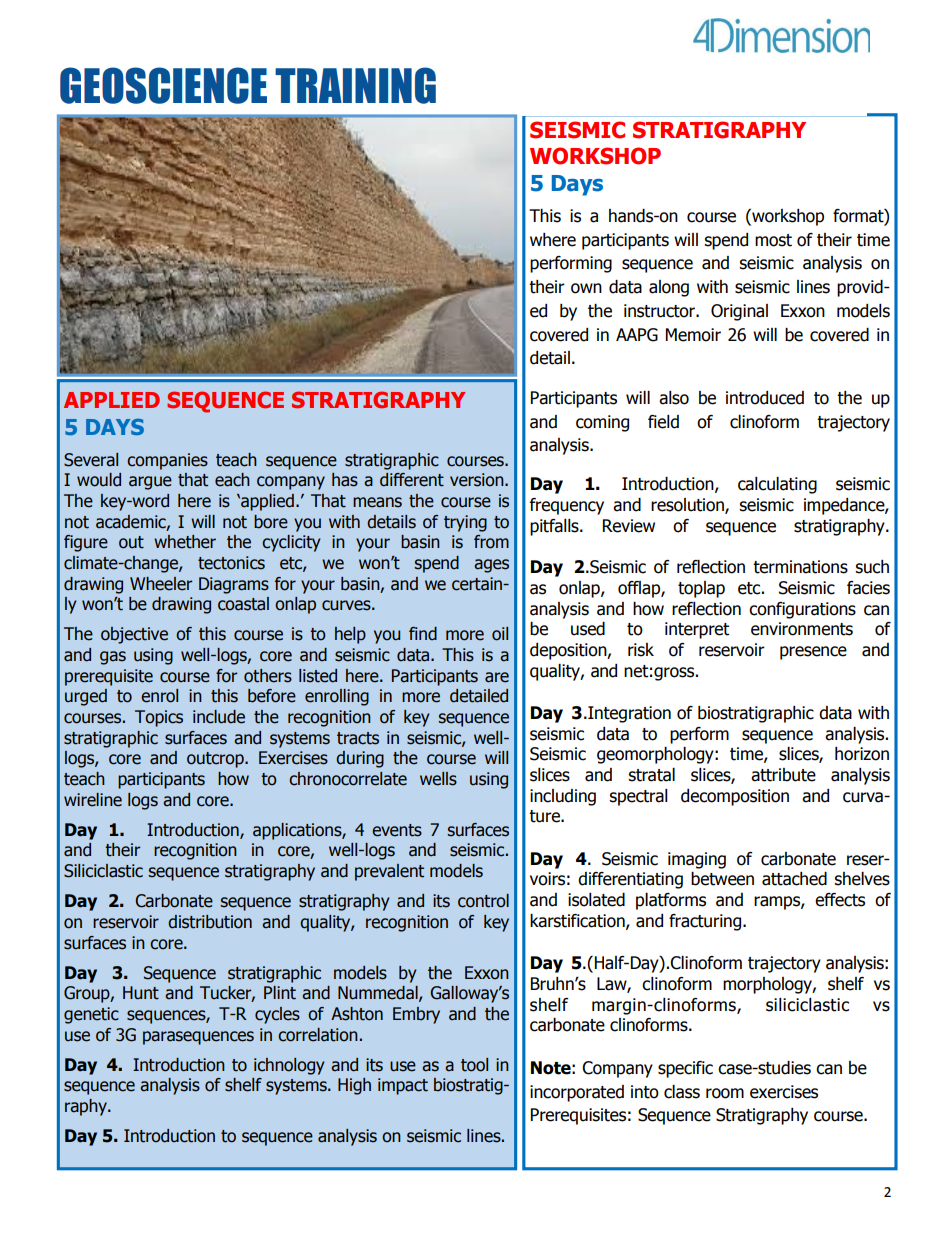 The width and height of the screenshot is (952, 1233). I want to click on Wheeler, so click(161, 584).
